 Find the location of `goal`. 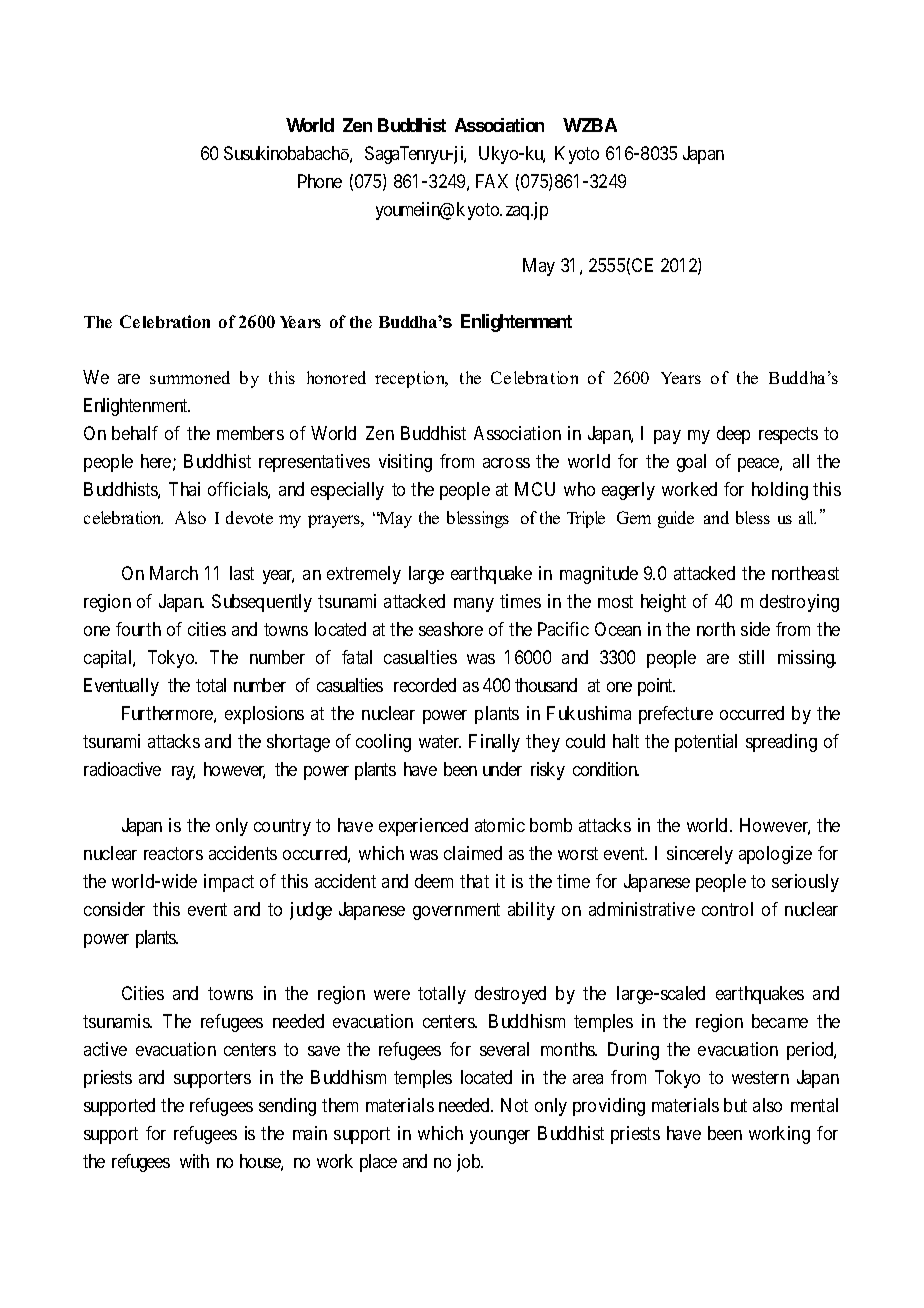

goal is located at coordinates (691, 463).
